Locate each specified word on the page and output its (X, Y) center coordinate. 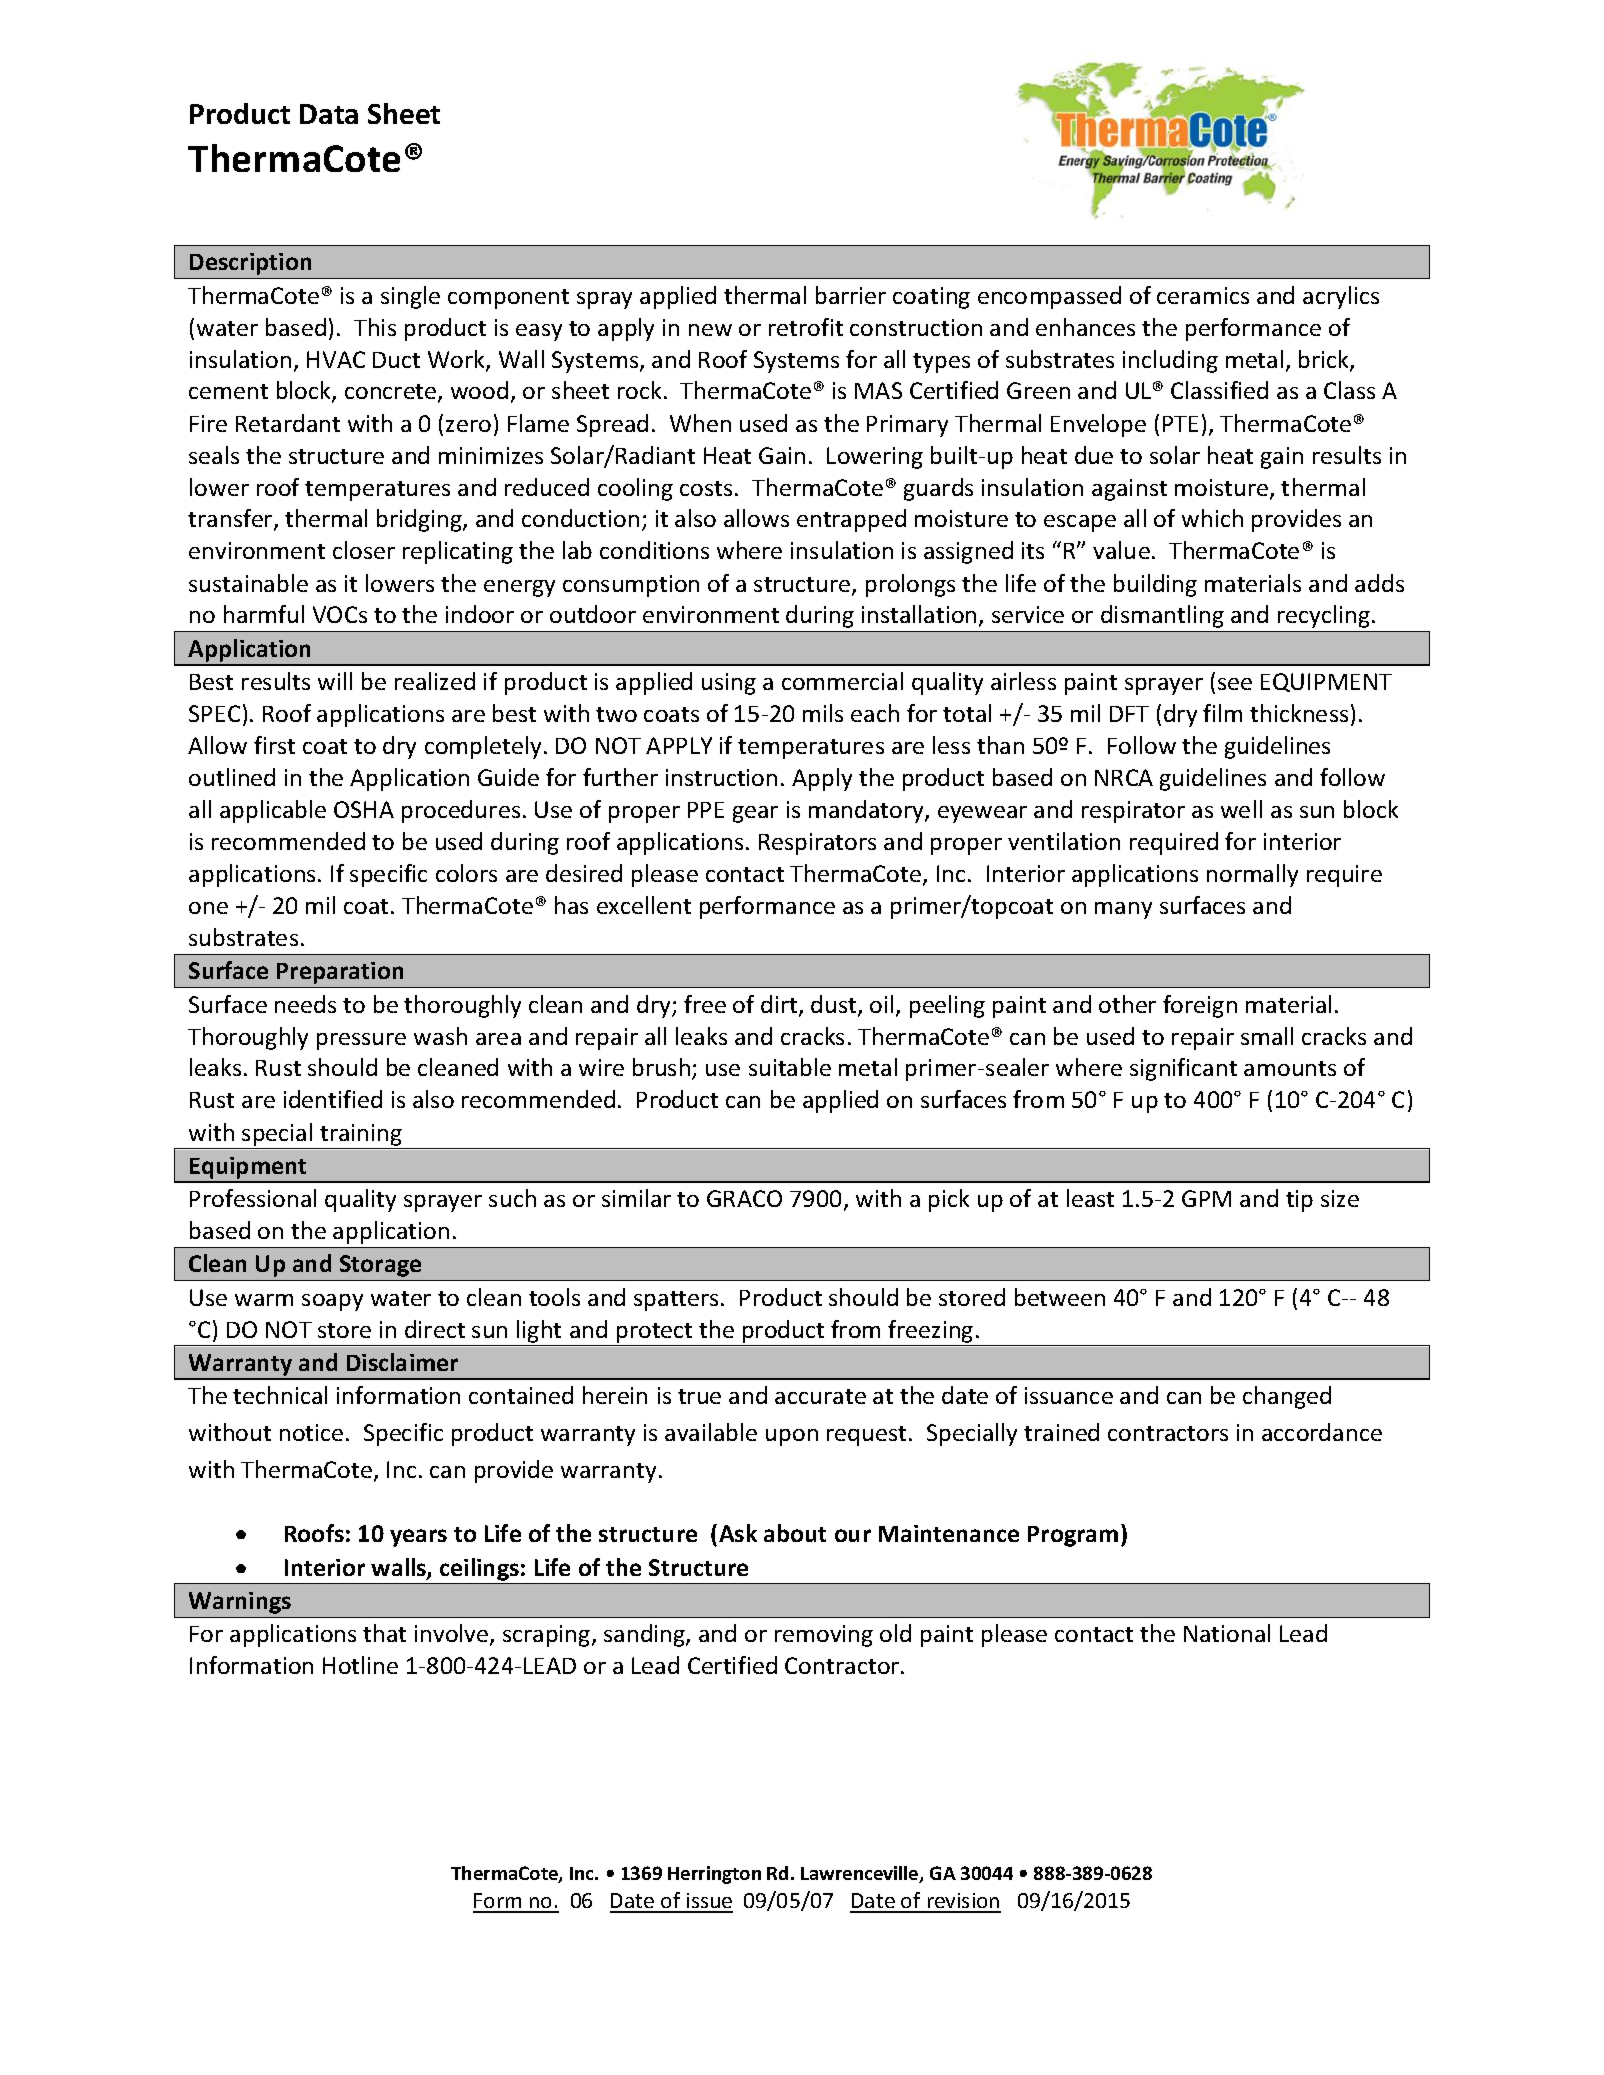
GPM (1206, 1198)
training (361, 1135)
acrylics (1341, 297)
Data (329, 114)
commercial (842, 681)
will (335, 681)
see (1235, 684)
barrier (851, 295)
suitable (790, 1067)
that (384, 1633)
